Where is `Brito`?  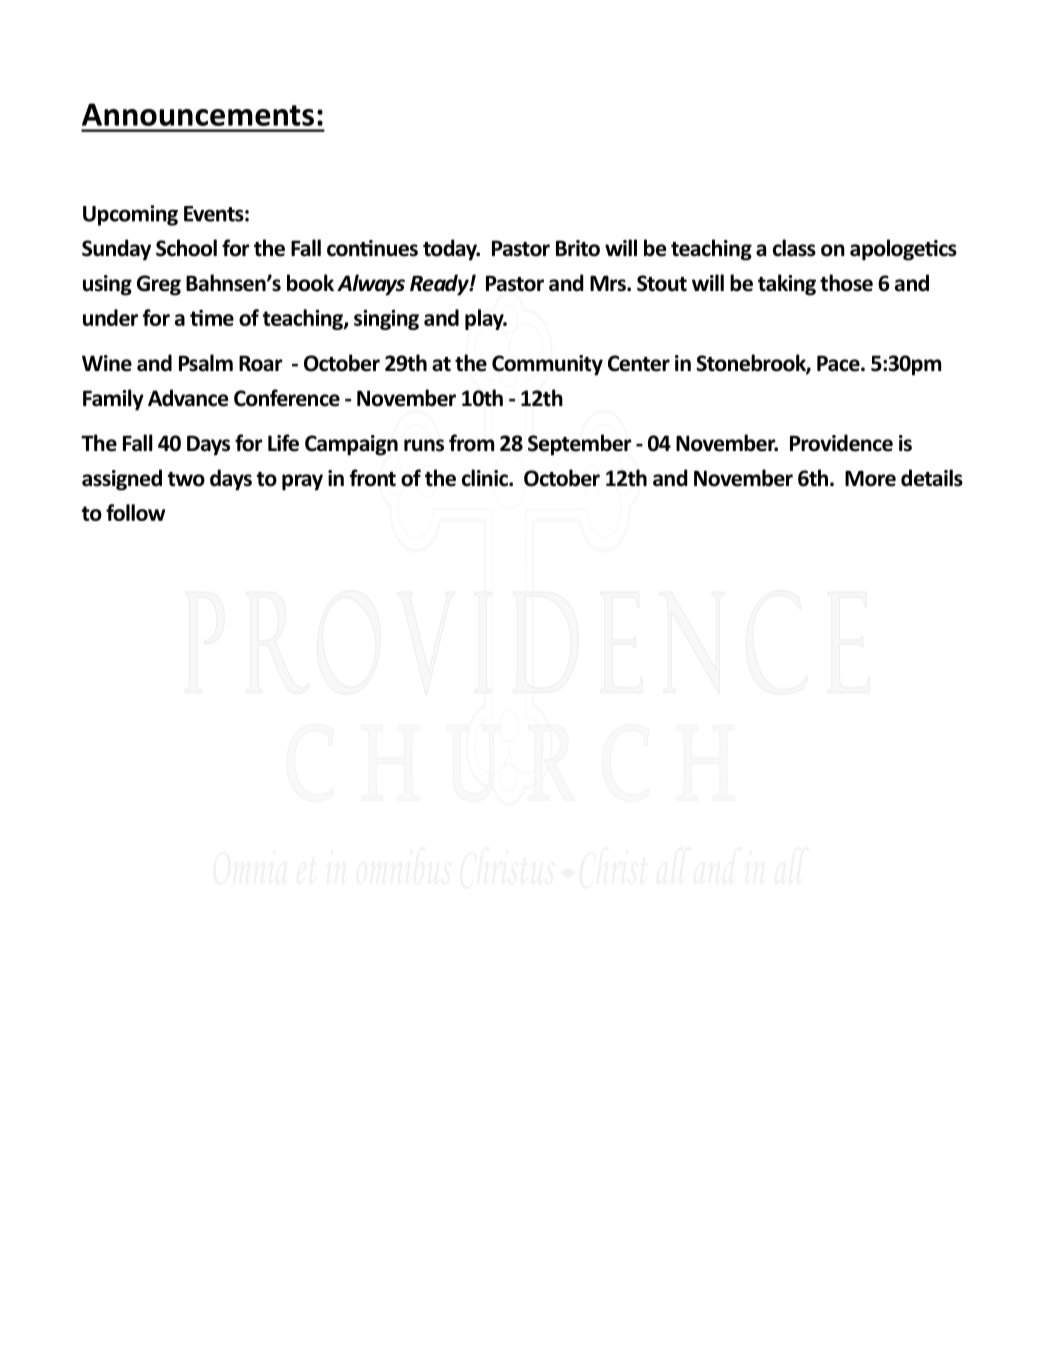
Brito is located at coordinates (578, 248).
